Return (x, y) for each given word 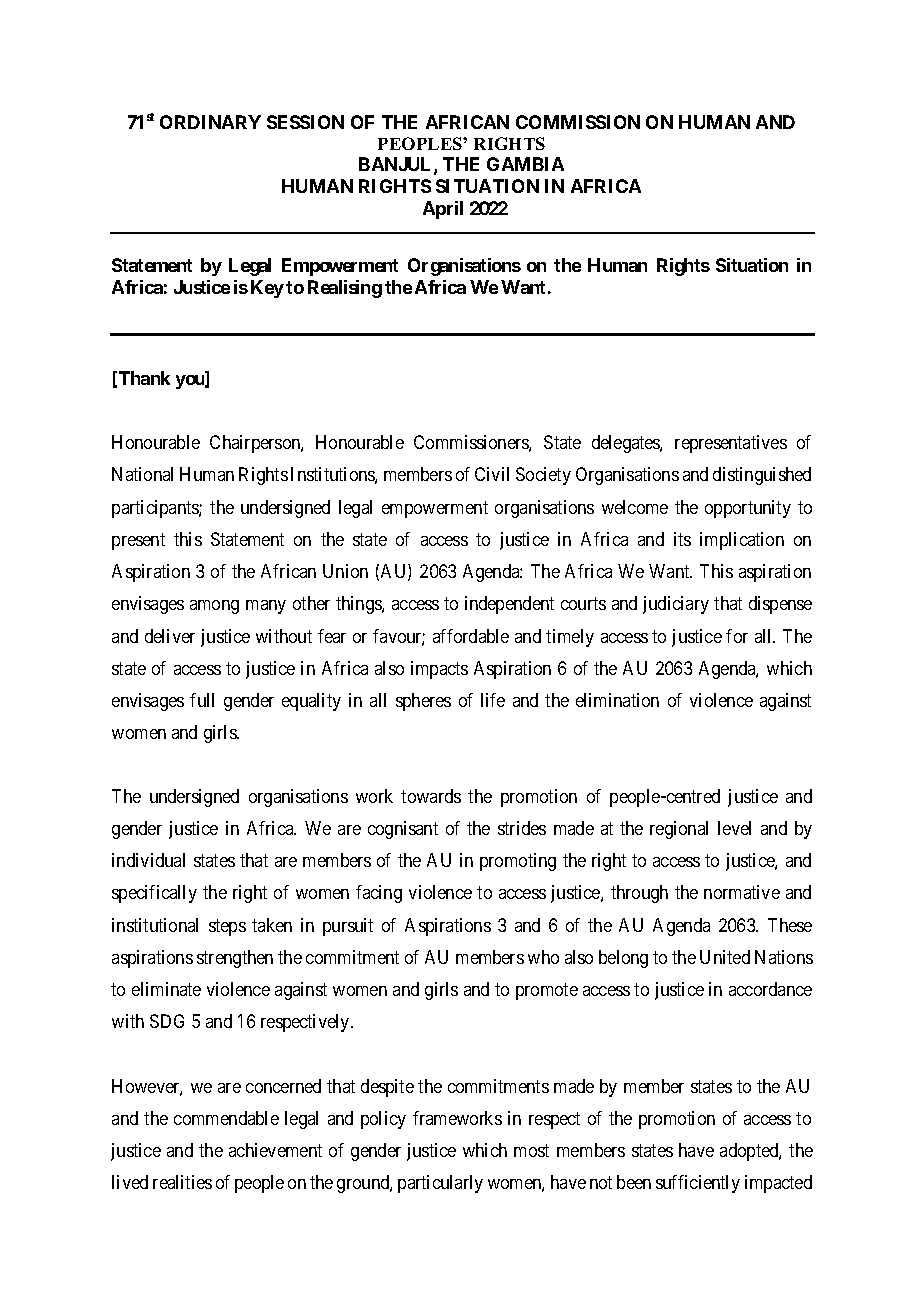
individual (148, 860)
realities (182, 1182)
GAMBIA (525, 164)
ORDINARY (210, 122)
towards (431, 796)
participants (156, 509)
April (443, 210)
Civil (492, 474)
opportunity (748, 509)
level (734, 828)
